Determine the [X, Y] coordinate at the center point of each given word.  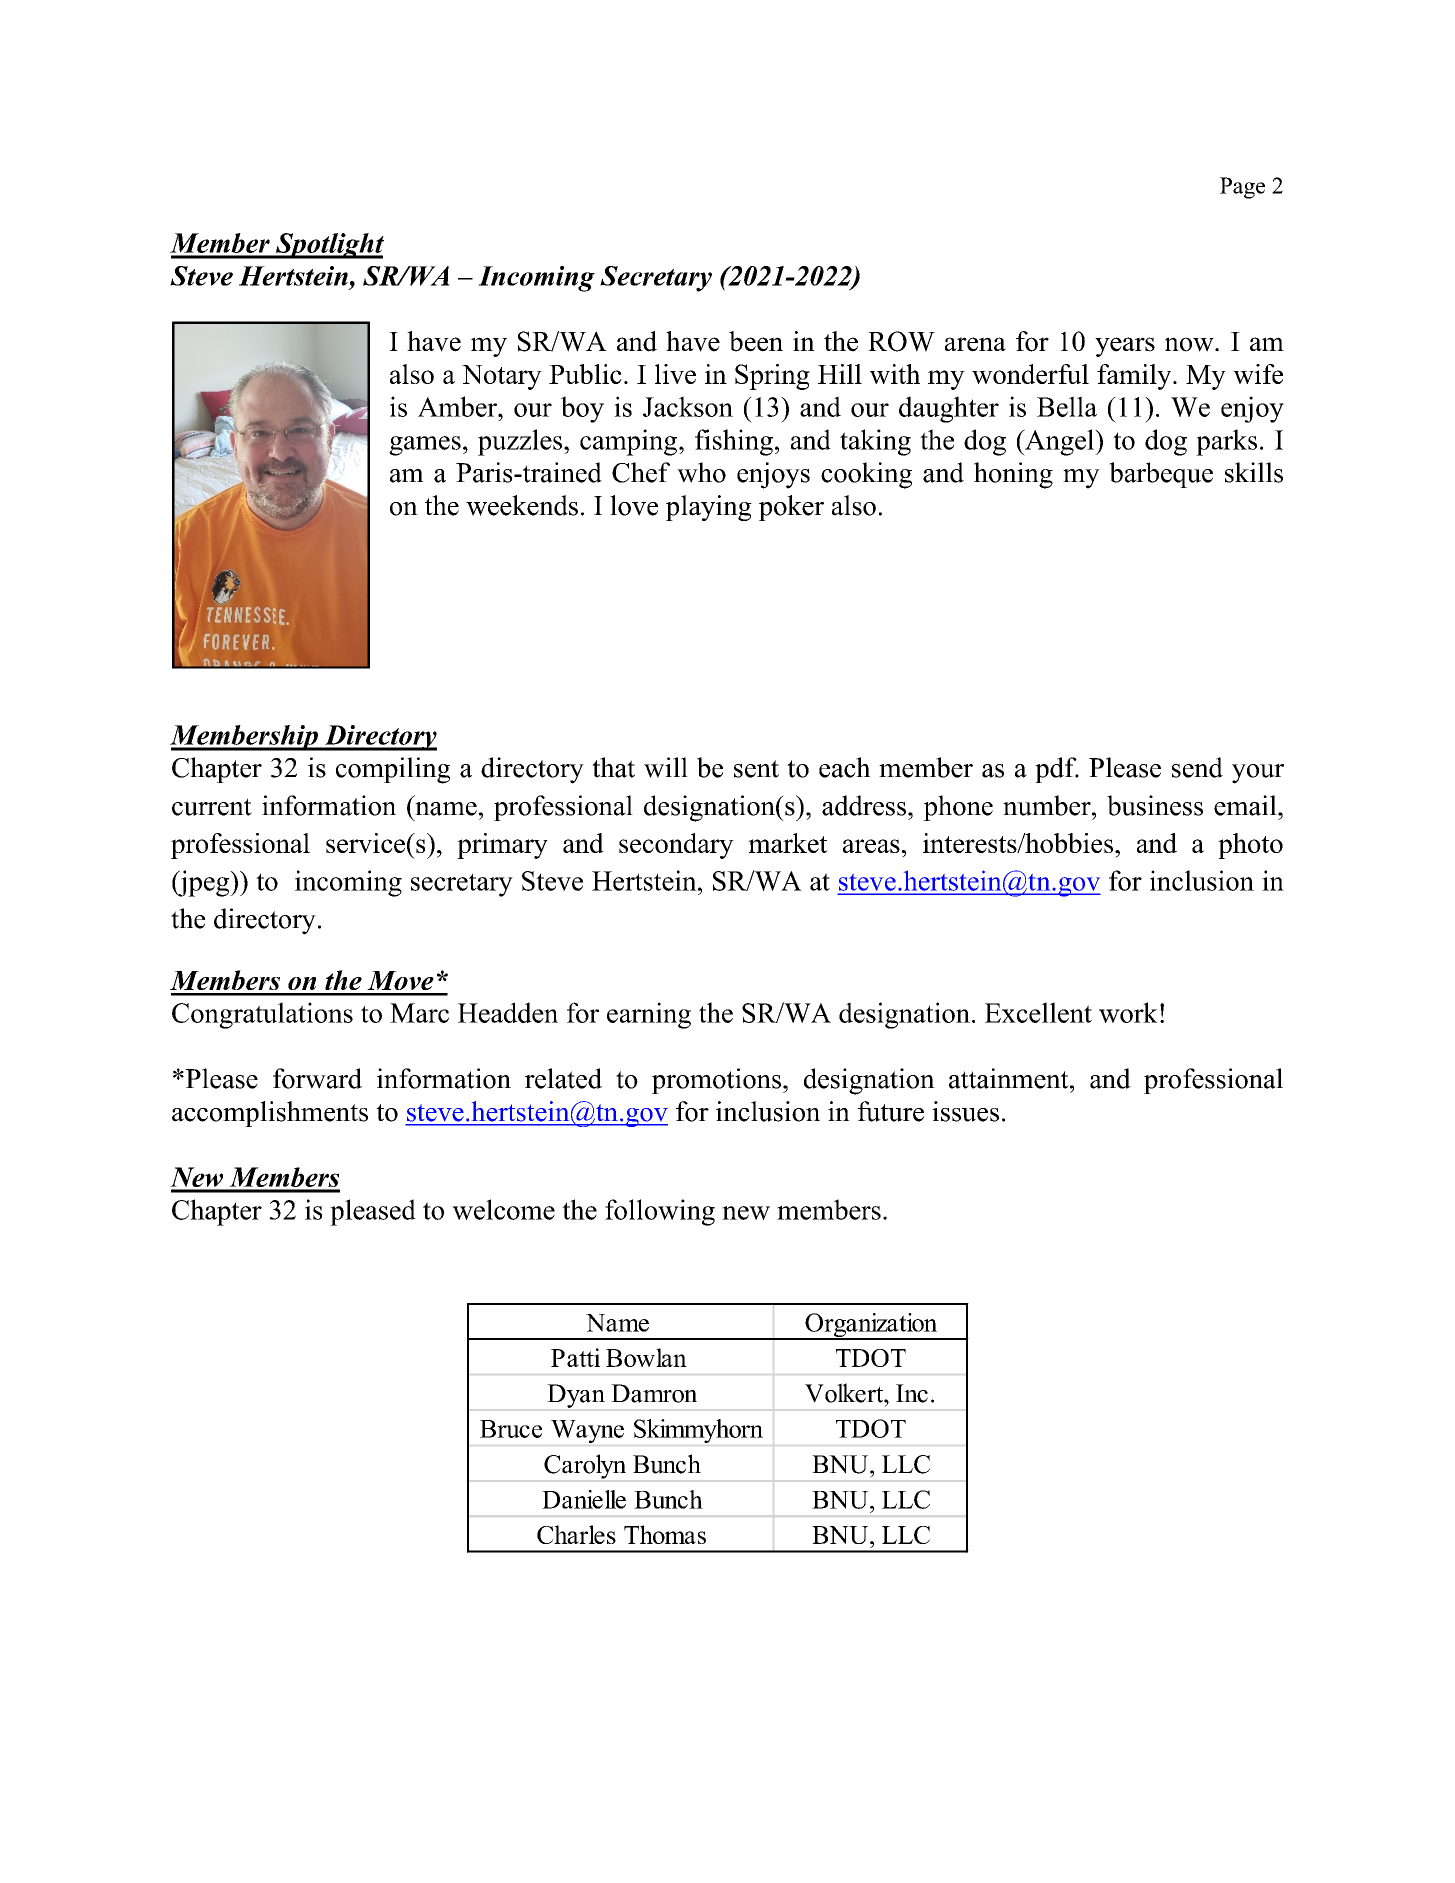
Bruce [511, 1429]
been [756, 341]
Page [1242, 188]
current [212, 807]
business [1155, 805]
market [788, 843]
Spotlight [328, 246]
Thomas [665, 1534]
